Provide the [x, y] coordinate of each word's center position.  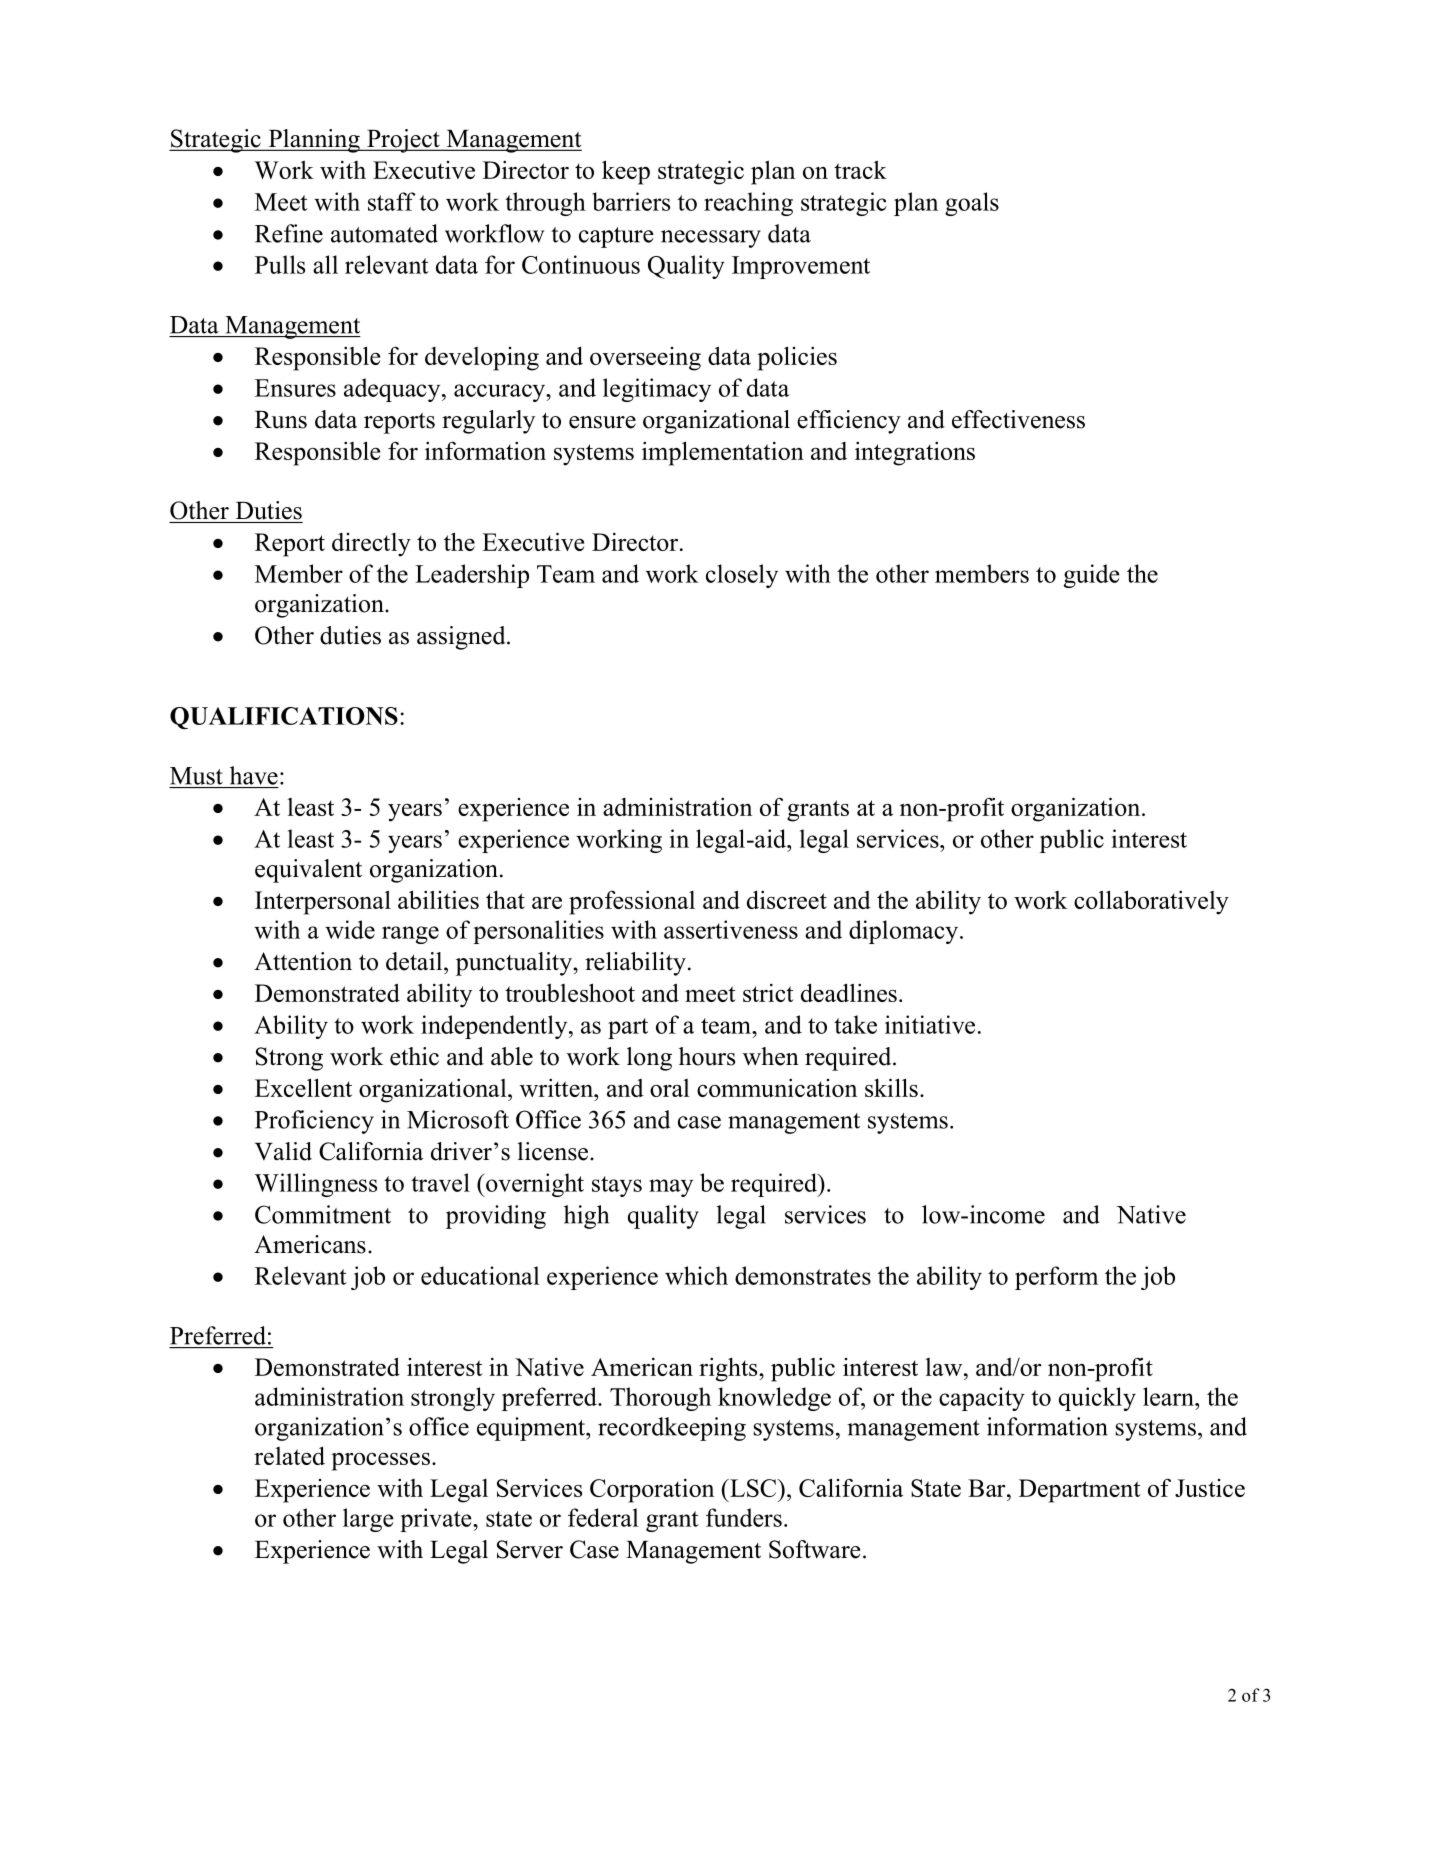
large [368, 1520]
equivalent [308, 871]
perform [1056, 1278]
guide [1092, 576]
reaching [748, 204]
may [671, 1188]
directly [371, 545]
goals [972, 204]
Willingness [315, 1185]
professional [632, 903]
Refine [289, 233]
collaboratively [1151, 902]
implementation [723, 453]
